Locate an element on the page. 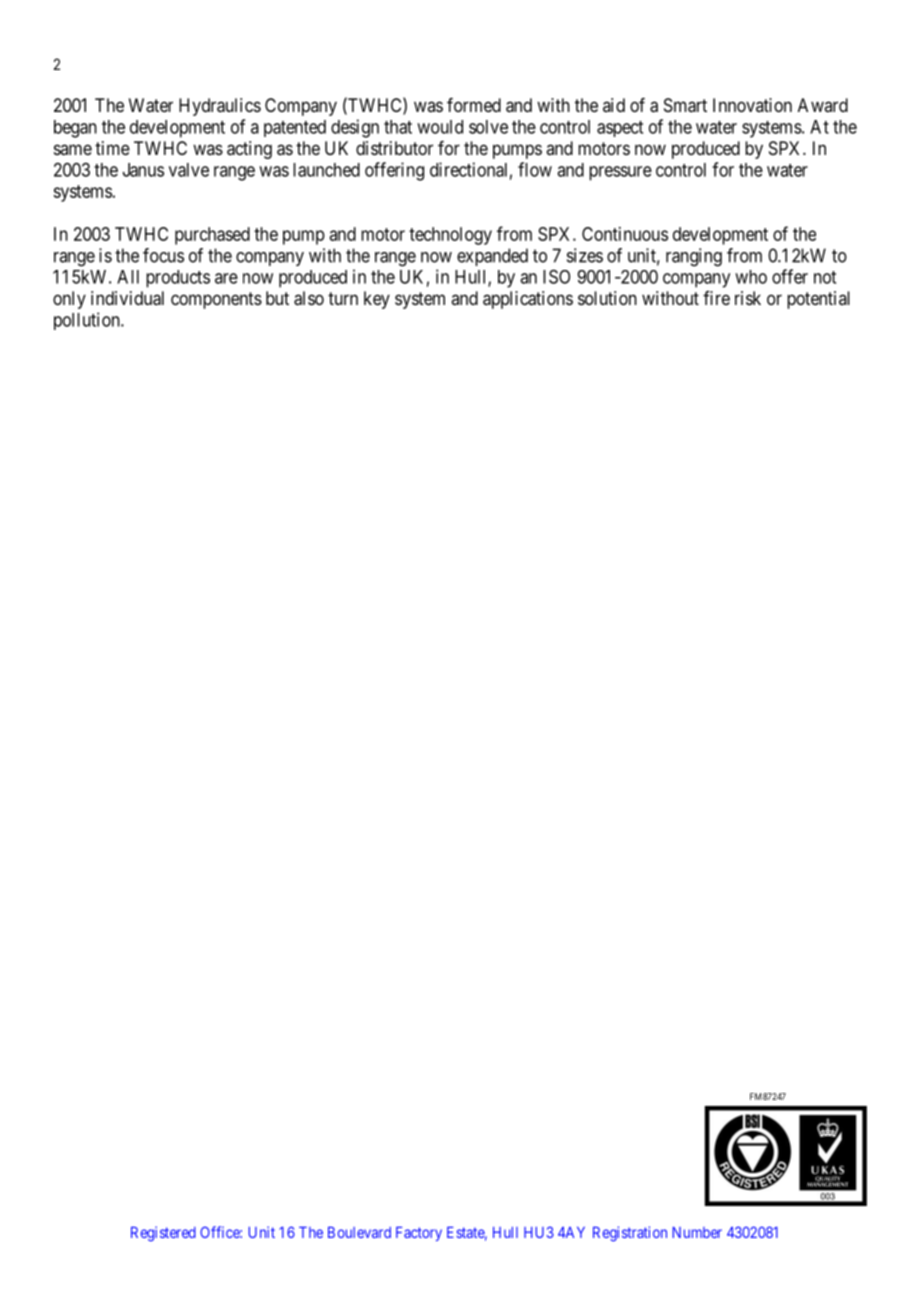  Janus is located at coordinates (143, 170).
